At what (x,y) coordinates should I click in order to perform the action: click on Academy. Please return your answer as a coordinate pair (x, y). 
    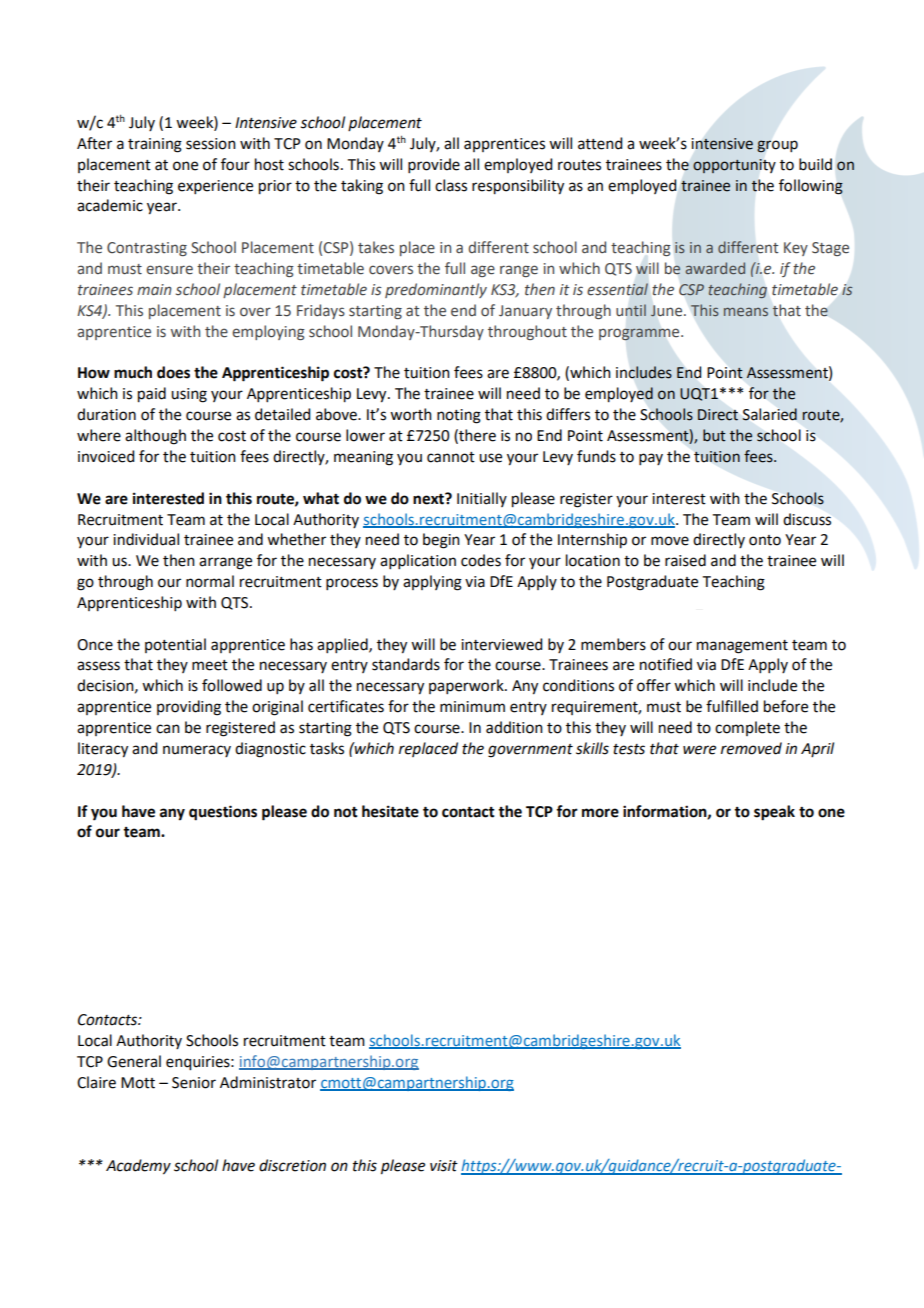
    Looking at the image, I should click on (138, 1167).
